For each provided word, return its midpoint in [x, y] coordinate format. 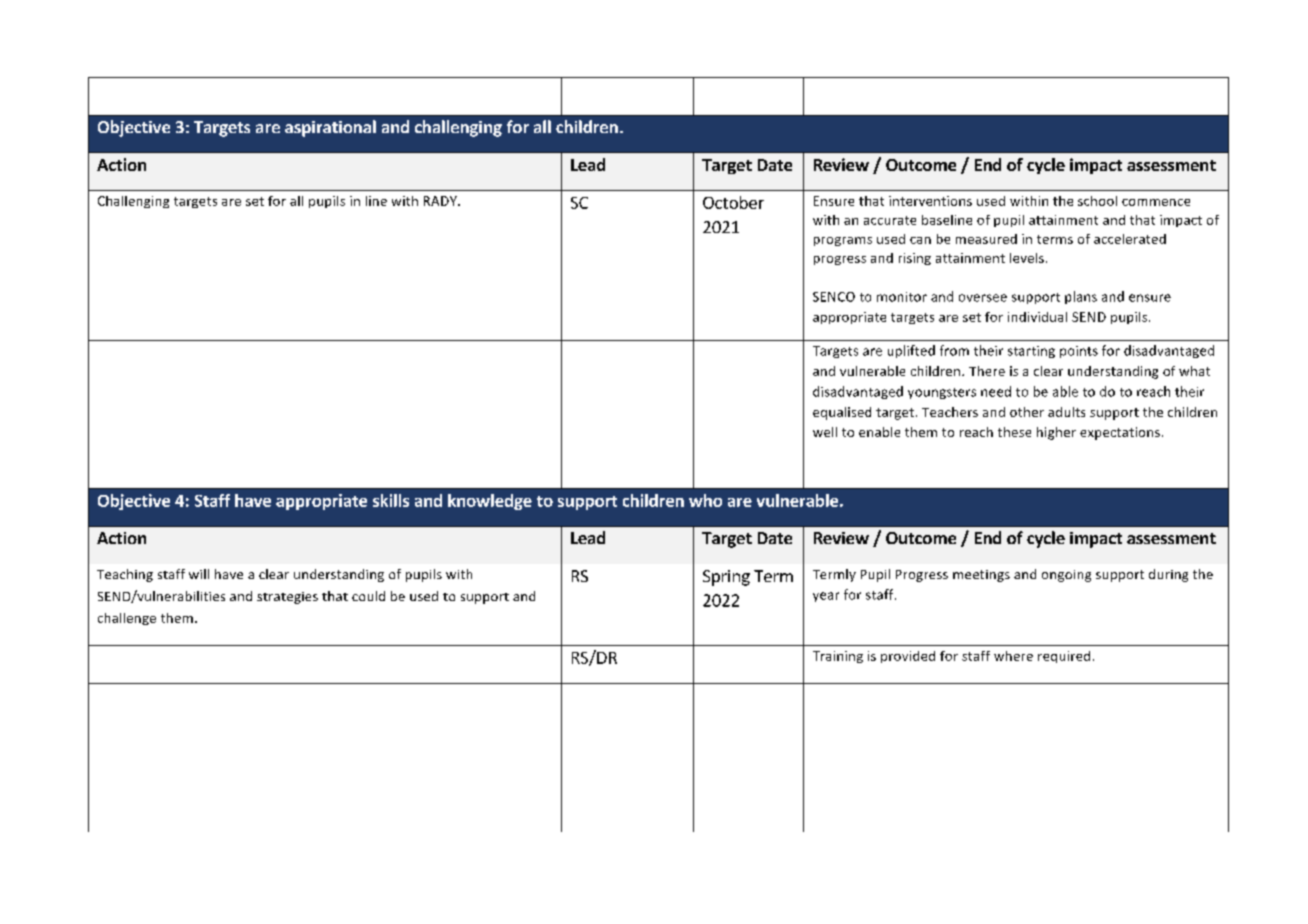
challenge [127, 619]
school [1097, 201]
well [825, 432]
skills [391, 500]
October [733, 202]
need [996, 391]
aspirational [330, 128]
